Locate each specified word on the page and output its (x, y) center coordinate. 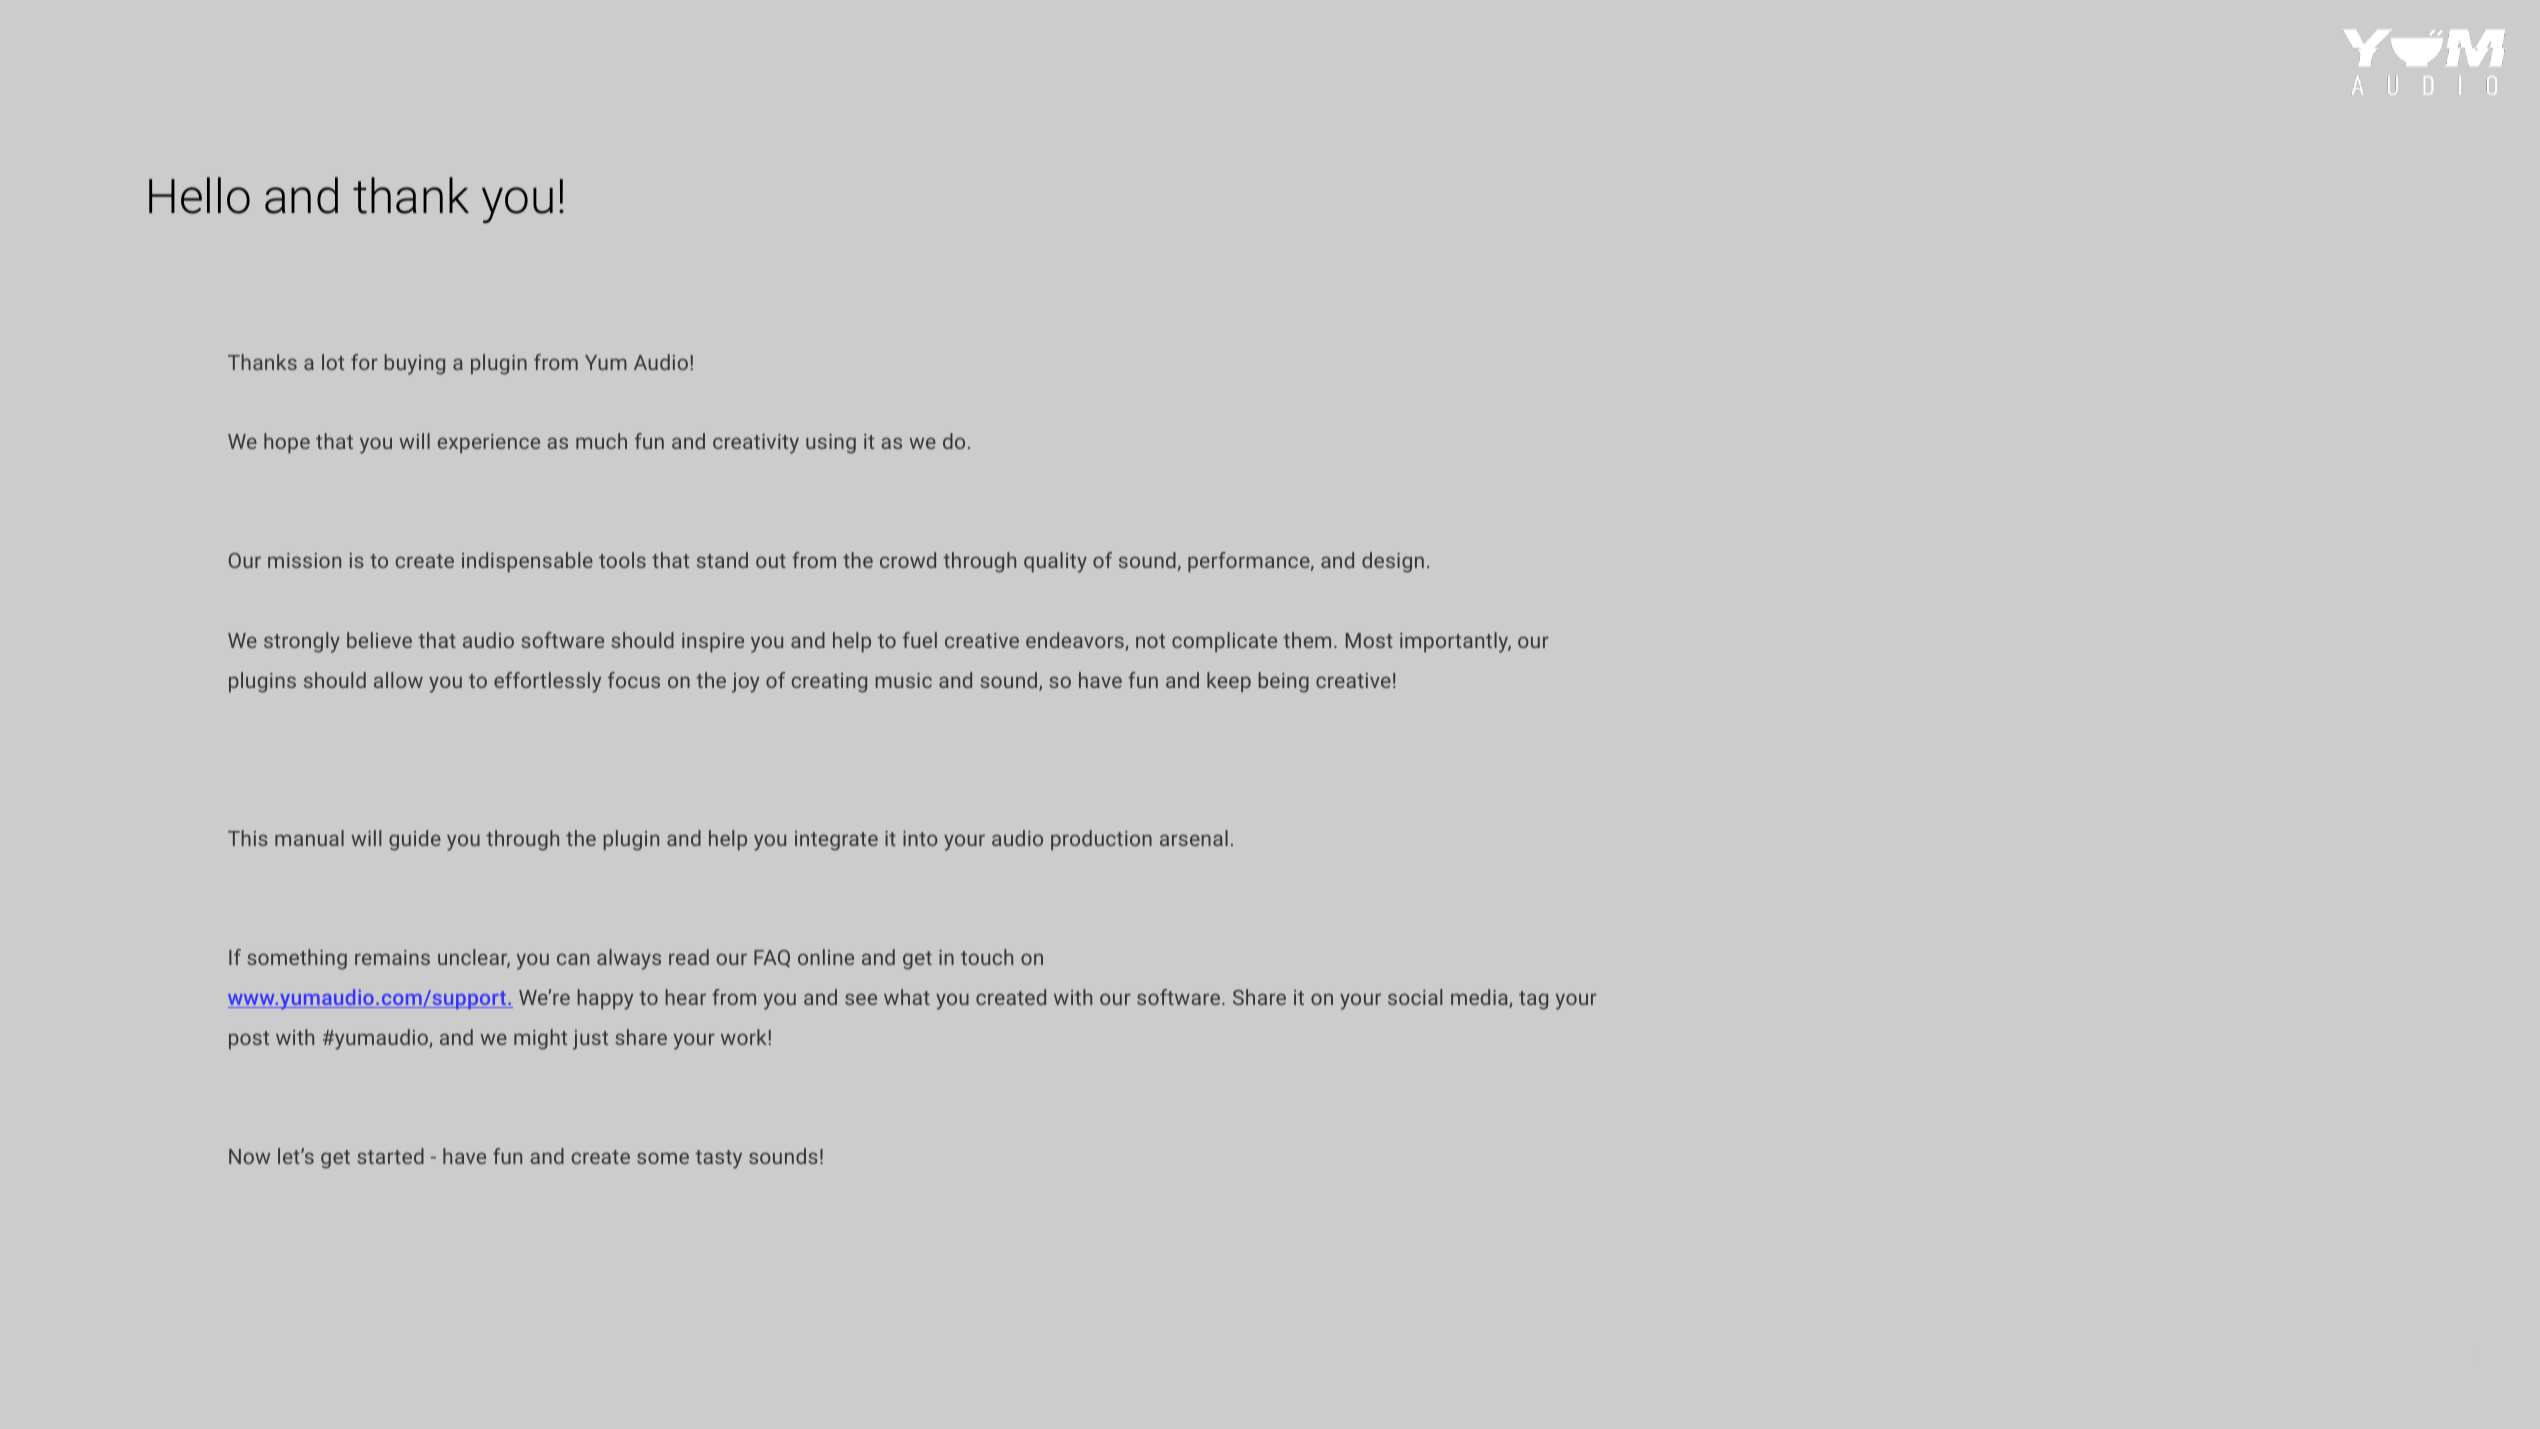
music (904, 680)
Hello (199, 195)
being (1284, 682)
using (831, 444)
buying (415, 364)
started (390, 1156)
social (1415, 997)
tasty (718, 1159)
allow (398, 680)
